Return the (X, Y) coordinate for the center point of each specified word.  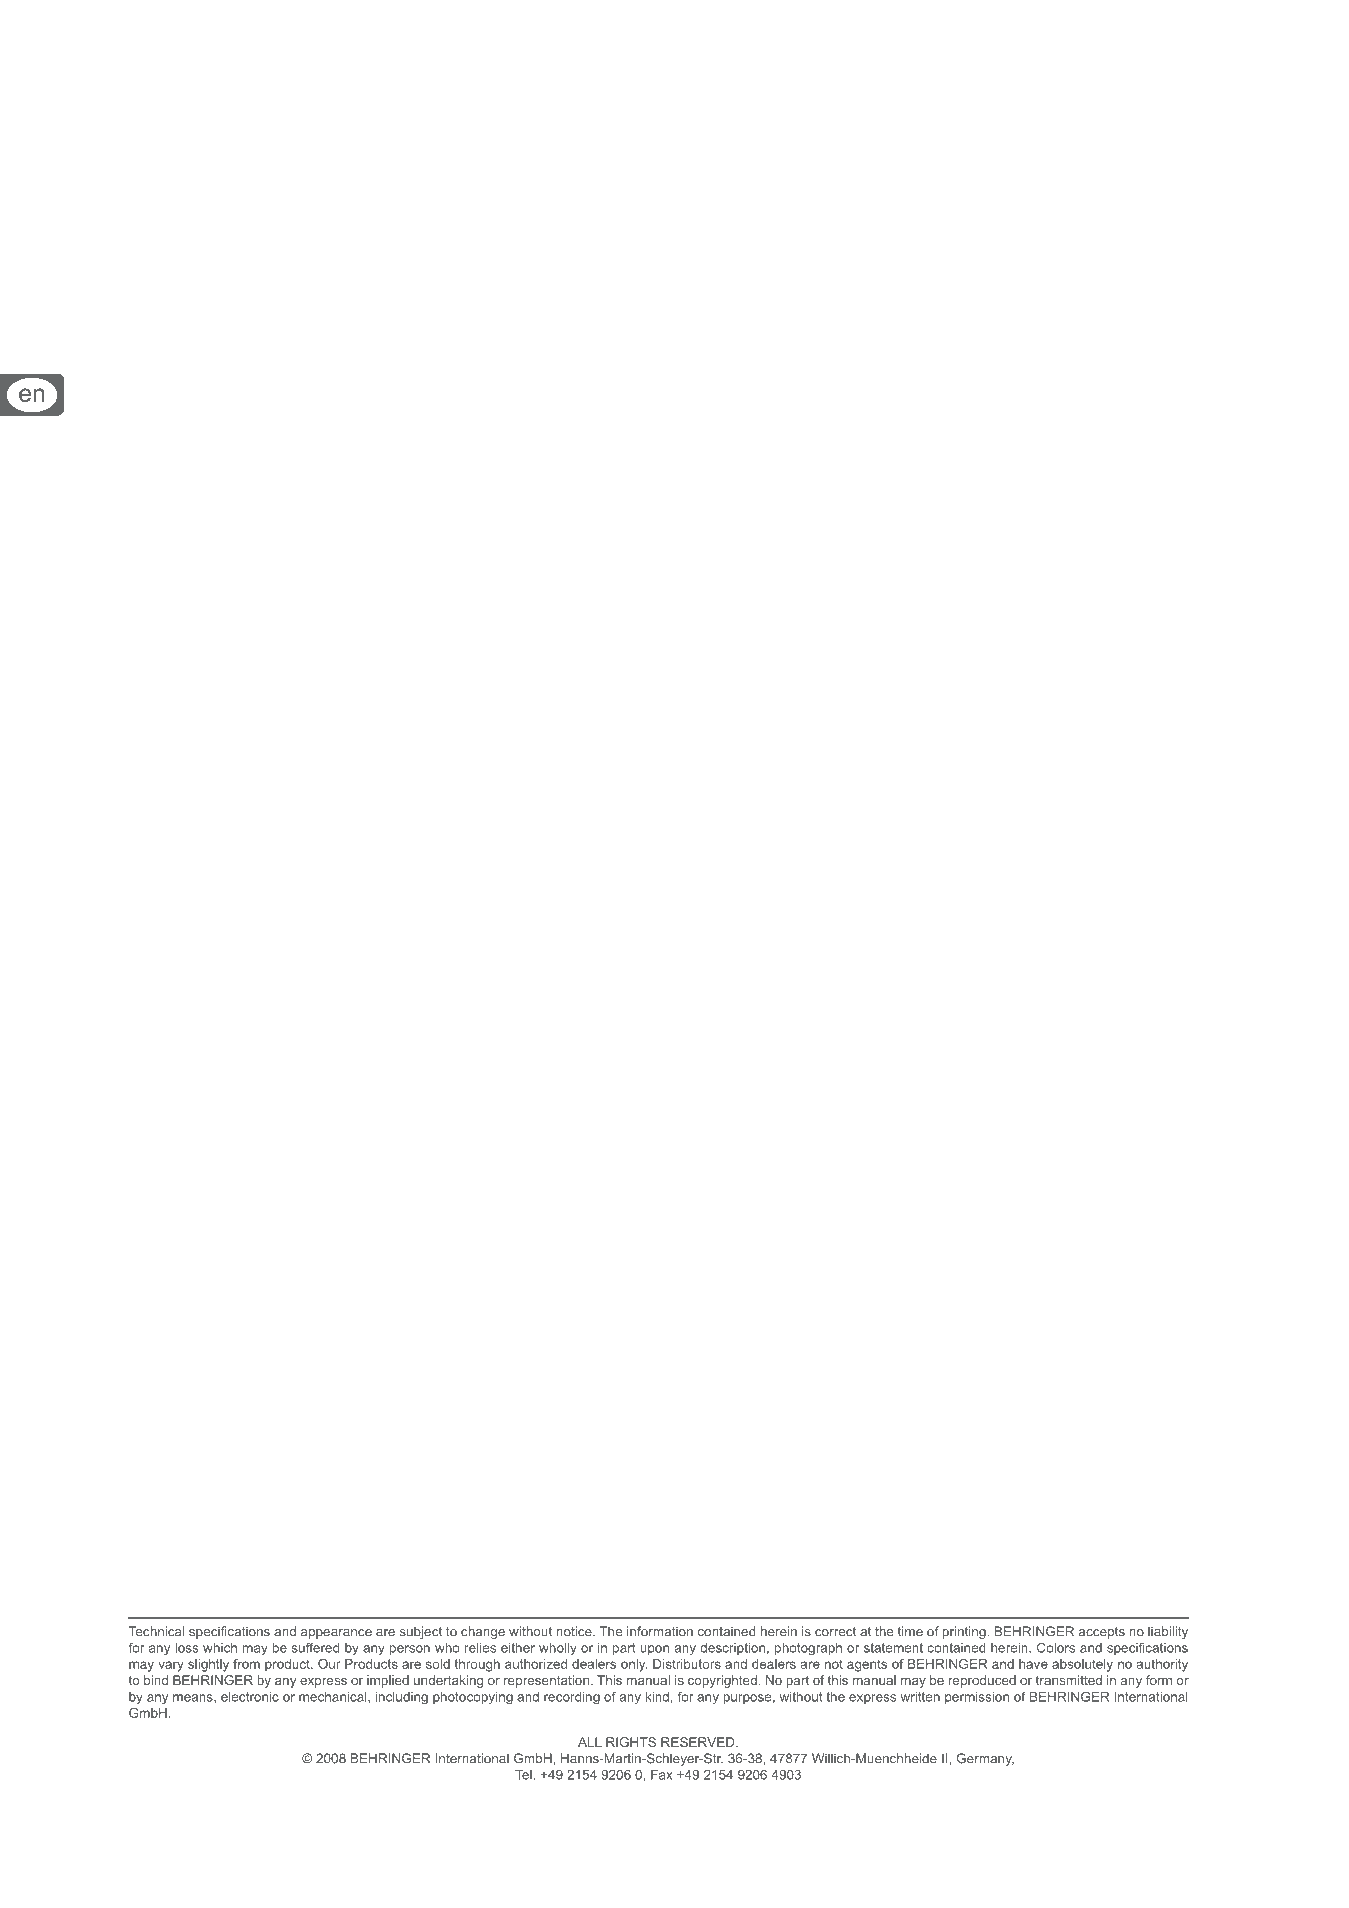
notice (575, 1631)
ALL (590, 1742)
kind (657, 1697)
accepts (1102, 1633)
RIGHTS (631, 1742)
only (634, 1665)
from (246, 1664)
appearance (336, 1634)
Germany (985, 1759)
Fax (662, 1775)
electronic (250, 1697)
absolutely (1082, 1665)
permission (977, 1698)
